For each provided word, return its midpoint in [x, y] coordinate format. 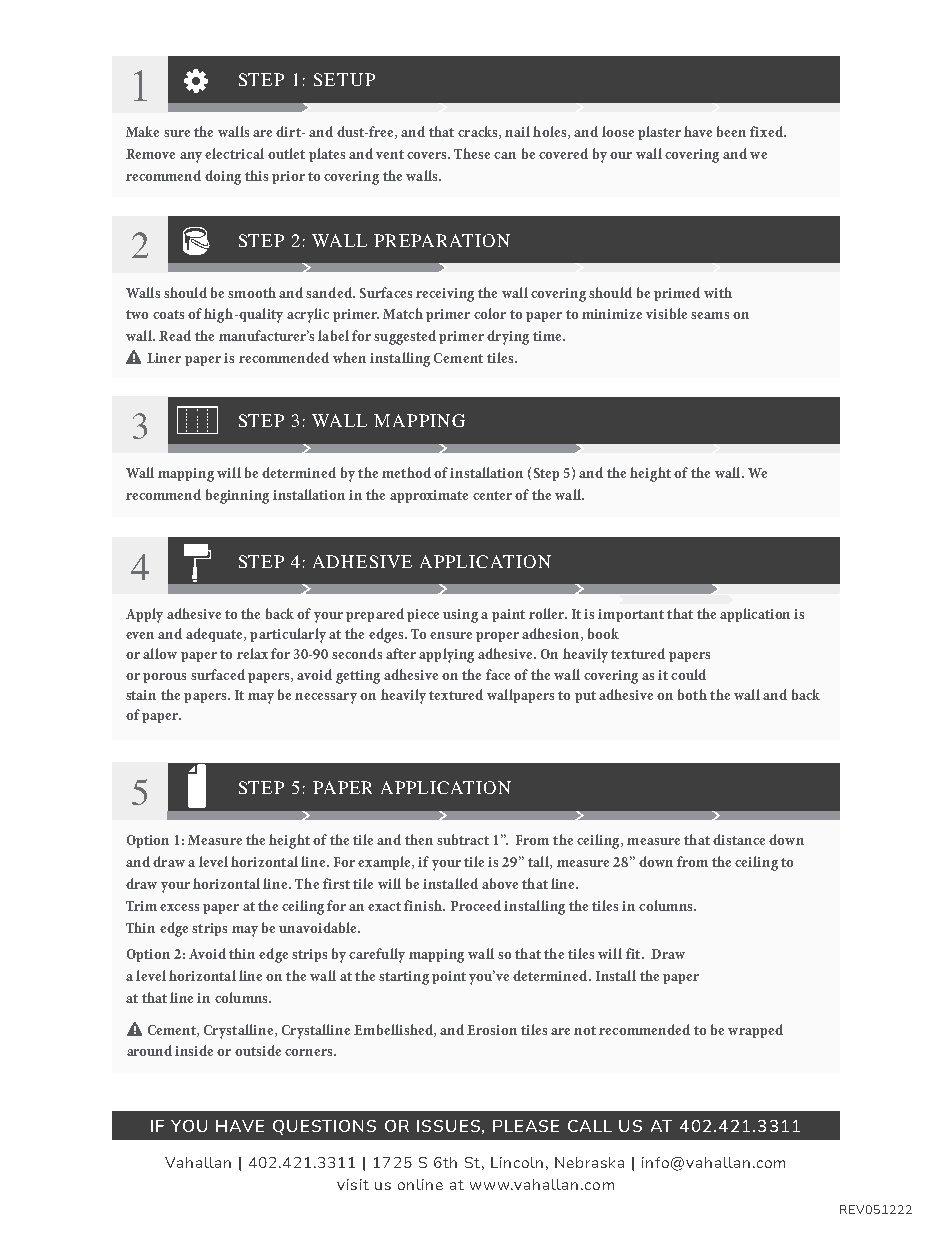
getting [358, 677]
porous [164, 678]
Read [175, 335]
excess [179, 907]
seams [710, 315]
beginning [237, 496]
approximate [429, 496]
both [692, 694]
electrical [234, 153]
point [449, 977]
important [631, 615]
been [731, 131]
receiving [445, 295]
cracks [479, 132]
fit [634, 953]
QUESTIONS [324, 1127]
